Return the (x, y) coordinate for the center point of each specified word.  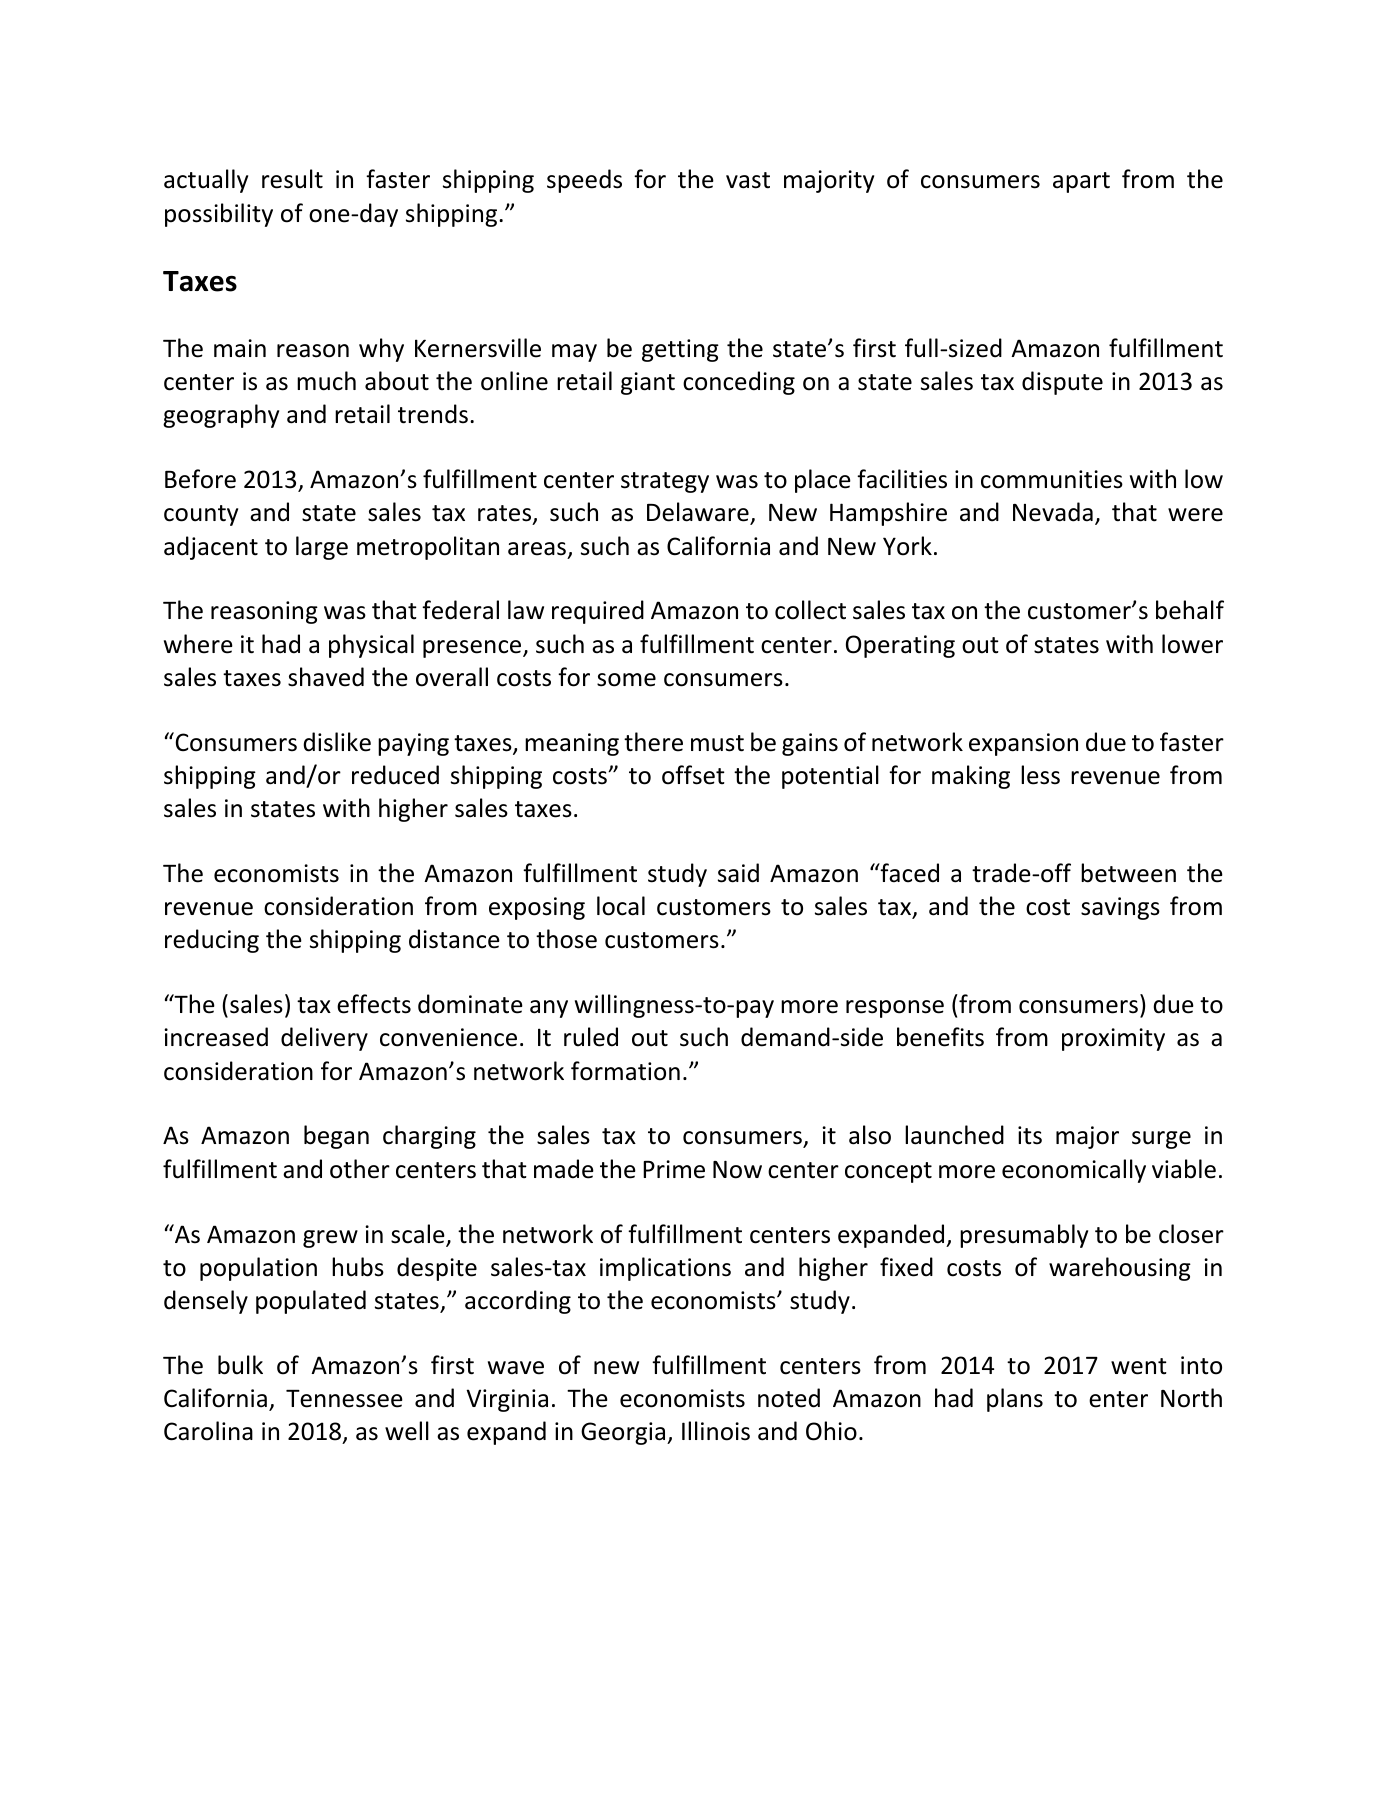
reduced (395, 775)
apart (1081, 182)
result (292, 179)
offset (693, 775)
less (1040, 775)
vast (748, 180)
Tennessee (344, 1399)
